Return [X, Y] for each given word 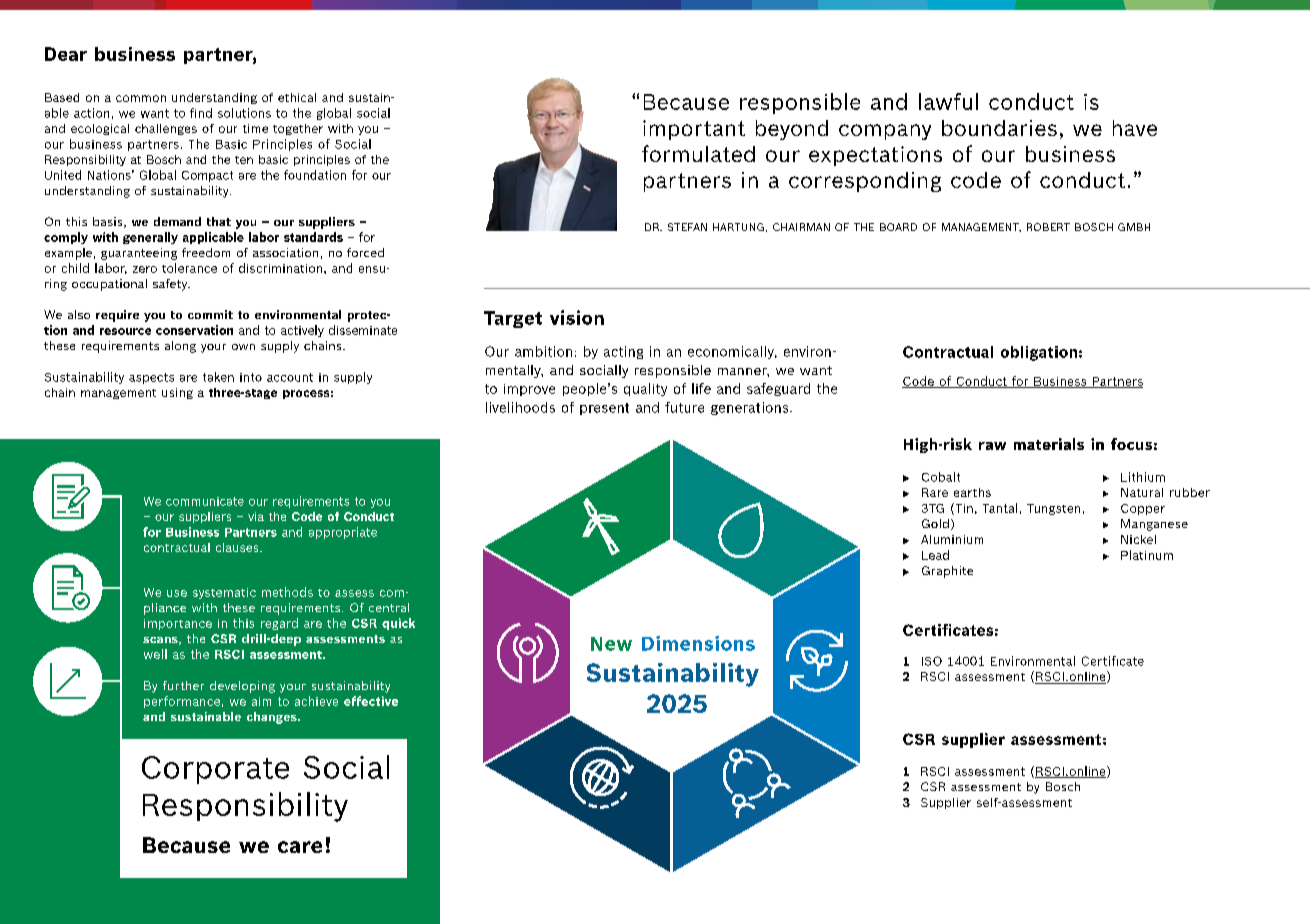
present [604, 409]
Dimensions [698, 643]
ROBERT [1048, 227]
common [141, 98]
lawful [948, 101]
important [694, 130]
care [300, 847]
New [611, 644]
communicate [205, 501]
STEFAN [687, 227]
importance [178, 624]
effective [371, 701]
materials [1049, 444]
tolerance [189, 268]
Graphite [947, 572]
